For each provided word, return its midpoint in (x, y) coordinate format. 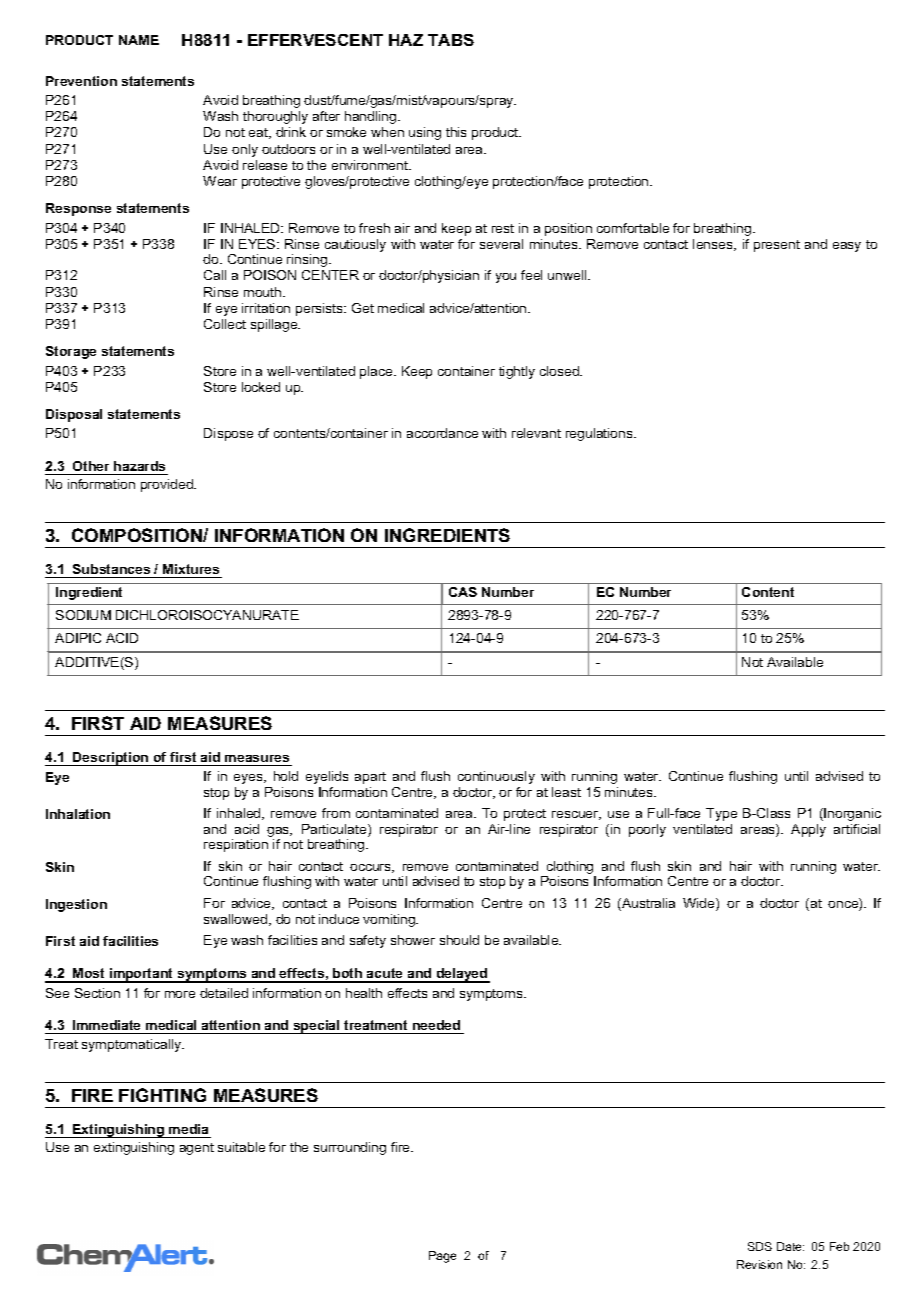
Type (721, 814)
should (459, 940)
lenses (714, 245)
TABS (451, 40)
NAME (139, 40)
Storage (71, 352)
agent (197, 1149)
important (142, 975)
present (777, 246)
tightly (517, 372)
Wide (700, 904)
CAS (463, 592)
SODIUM (83, 615)
